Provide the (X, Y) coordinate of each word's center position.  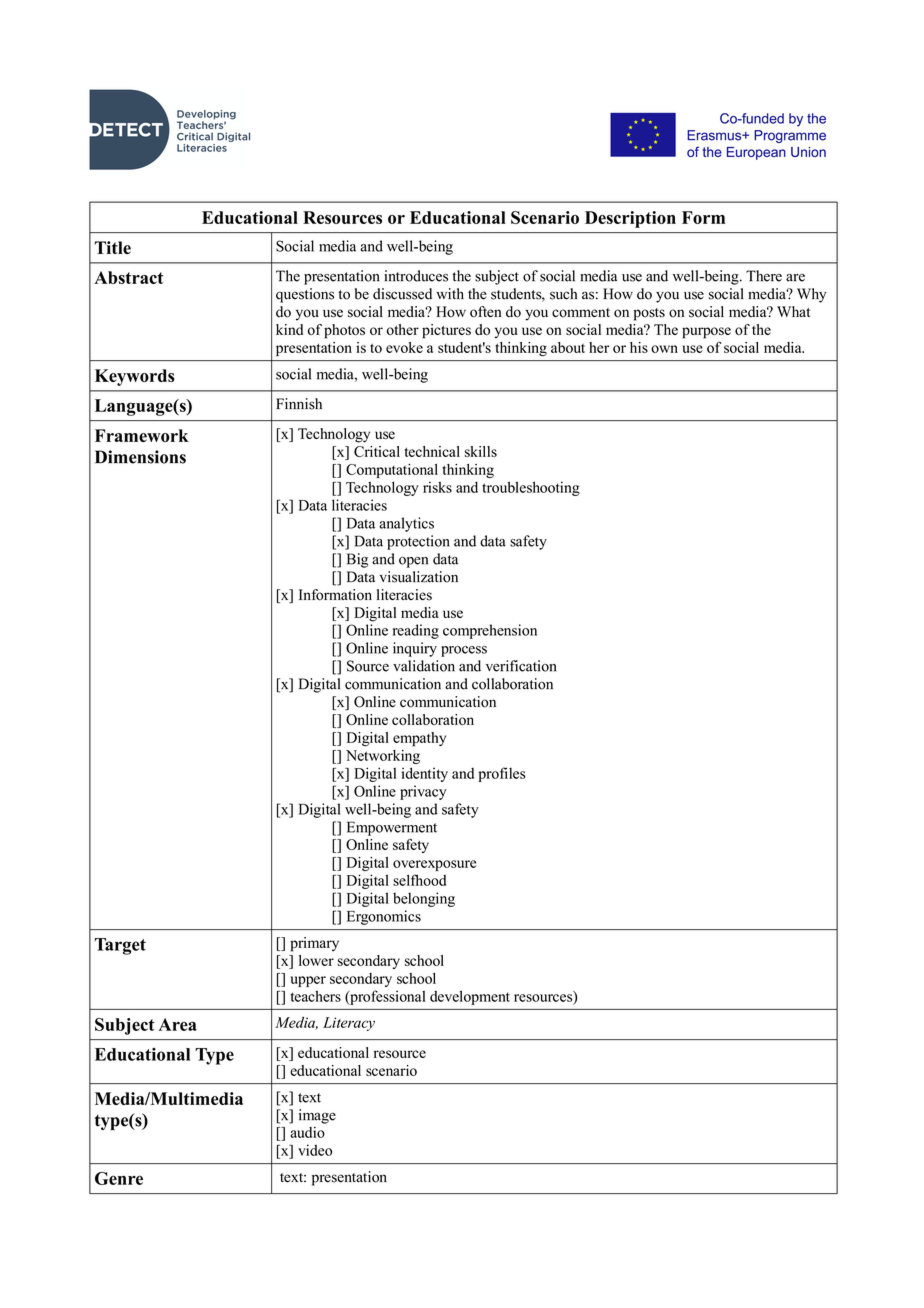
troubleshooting (531, 488)
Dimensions (140, 457)
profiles (502, 774)
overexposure (434, 865)
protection (418, 542)
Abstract (128, 277)
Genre (119, 1178)
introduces (416, 276)
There (764, 276)
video (315, 1150)
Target (120, 946)
